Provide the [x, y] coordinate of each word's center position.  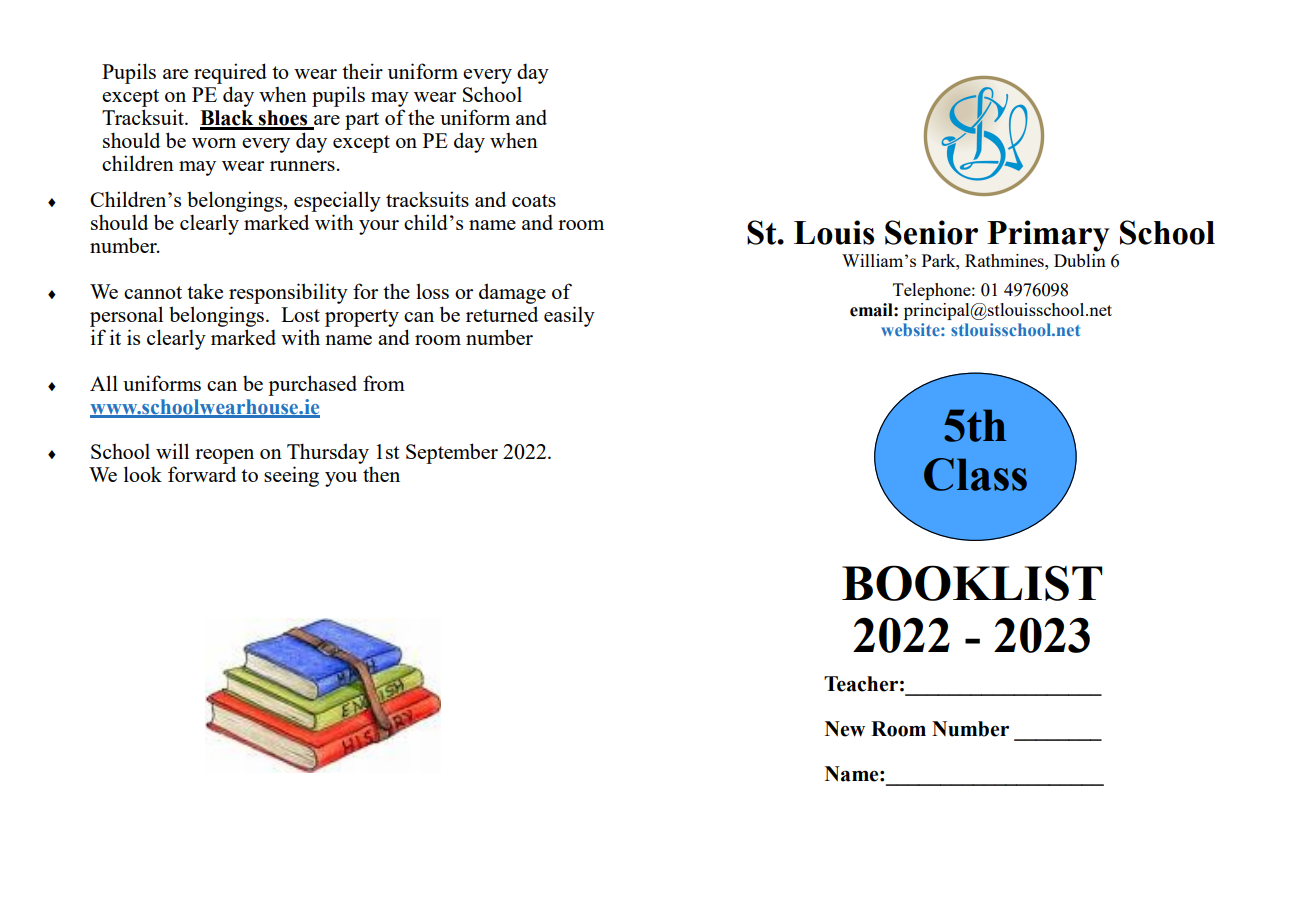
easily [569, 316]
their [362, 71]
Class [975, 474]
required [230, 73]
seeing [291, 476]
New [845, 729]
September [452, 453]
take [205, 291]
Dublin [1080, 259]
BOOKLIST [972, 583]
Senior [931, 232]
